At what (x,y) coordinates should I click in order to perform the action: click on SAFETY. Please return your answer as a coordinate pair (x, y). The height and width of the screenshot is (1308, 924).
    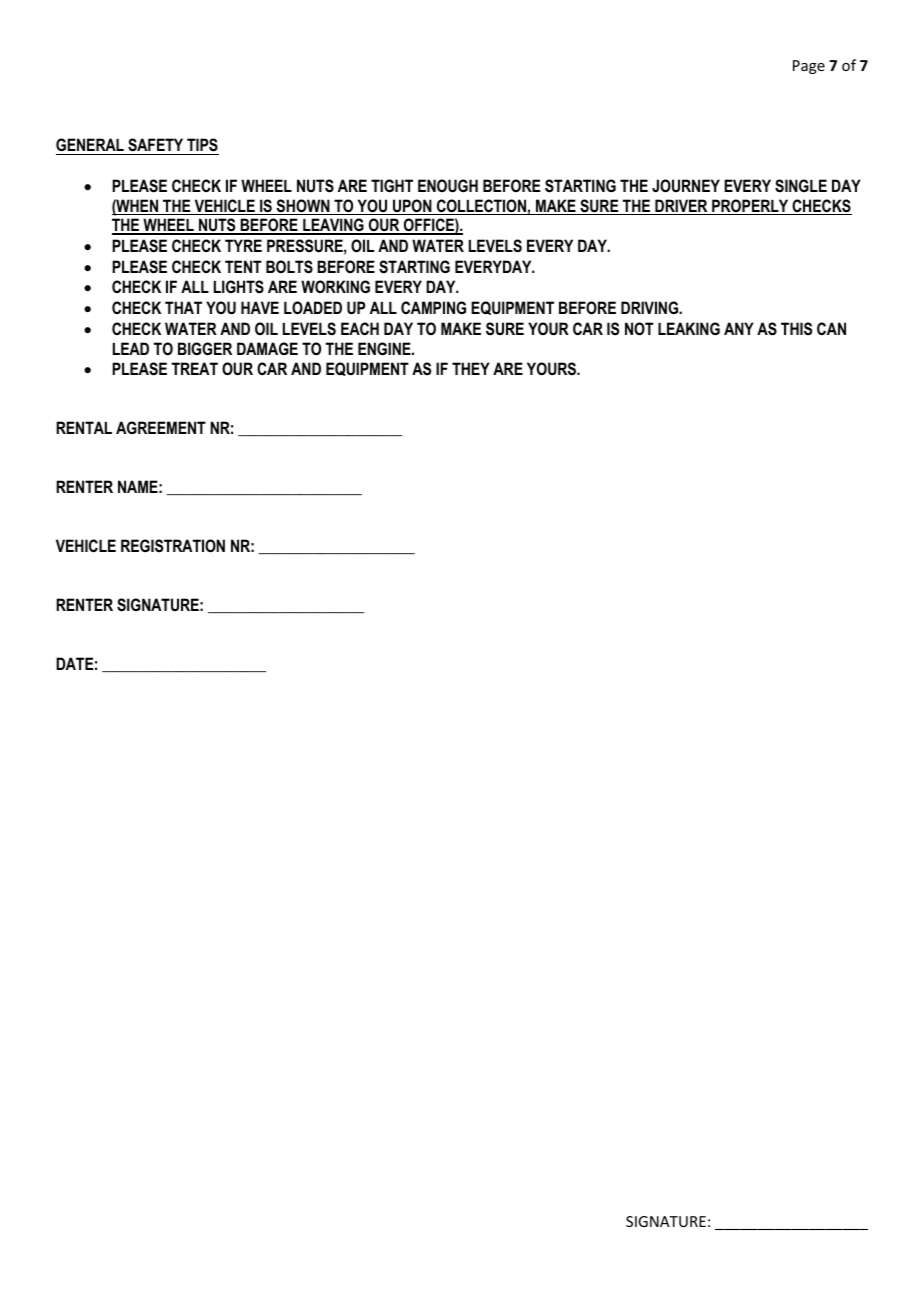
    Looking at the image, I should click on (156, 146).
